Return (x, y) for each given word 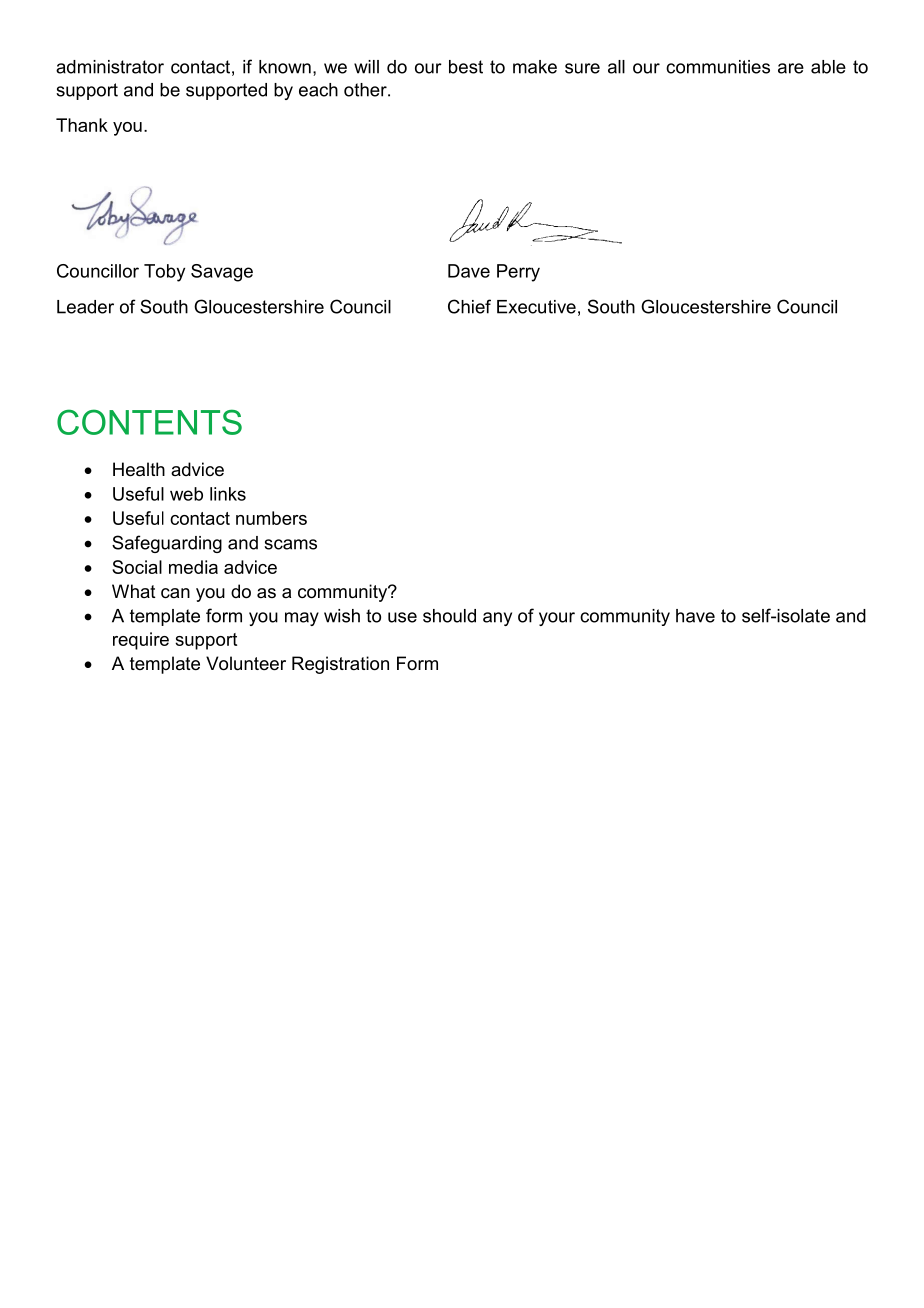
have (695, 616)
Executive (536, 307)
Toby (164, 273)
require (141, 641)
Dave (469, 271)
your (557, 619)
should (449, 616)
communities (718, 67)
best (466, 67)
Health (139, 469)
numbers (271, 518)
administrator (110, 67)
